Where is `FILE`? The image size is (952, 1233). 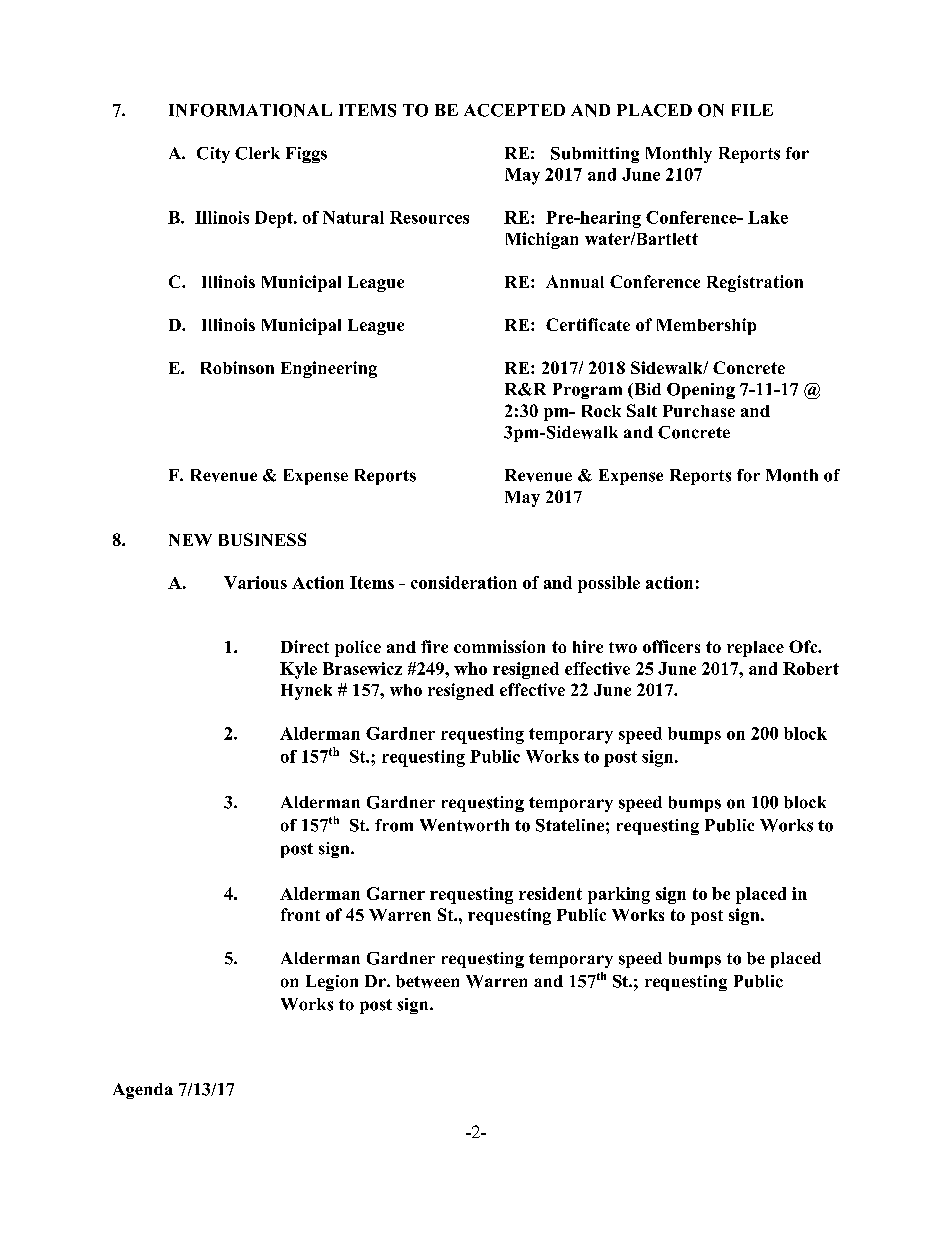
FILE is located at coordinates (752, 110).
